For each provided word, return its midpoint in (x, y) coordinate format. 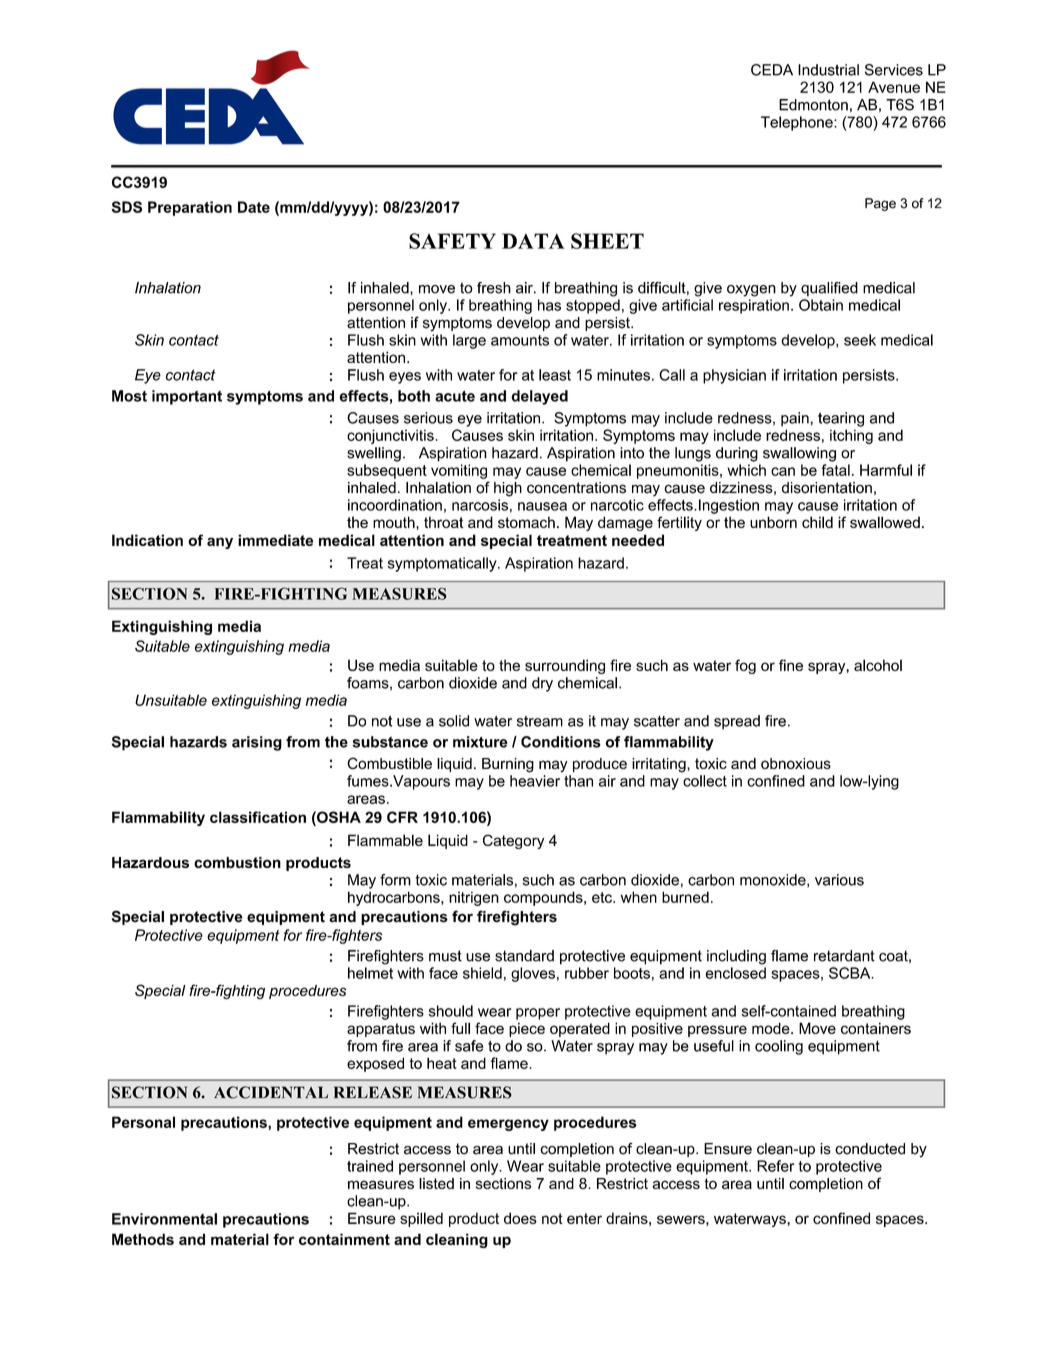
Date (254, 207)
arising (257, 743)
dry (542, 684)
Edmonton (813, 105)
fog (745, 666)
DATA (533, 241)
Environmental (164, 1219)
